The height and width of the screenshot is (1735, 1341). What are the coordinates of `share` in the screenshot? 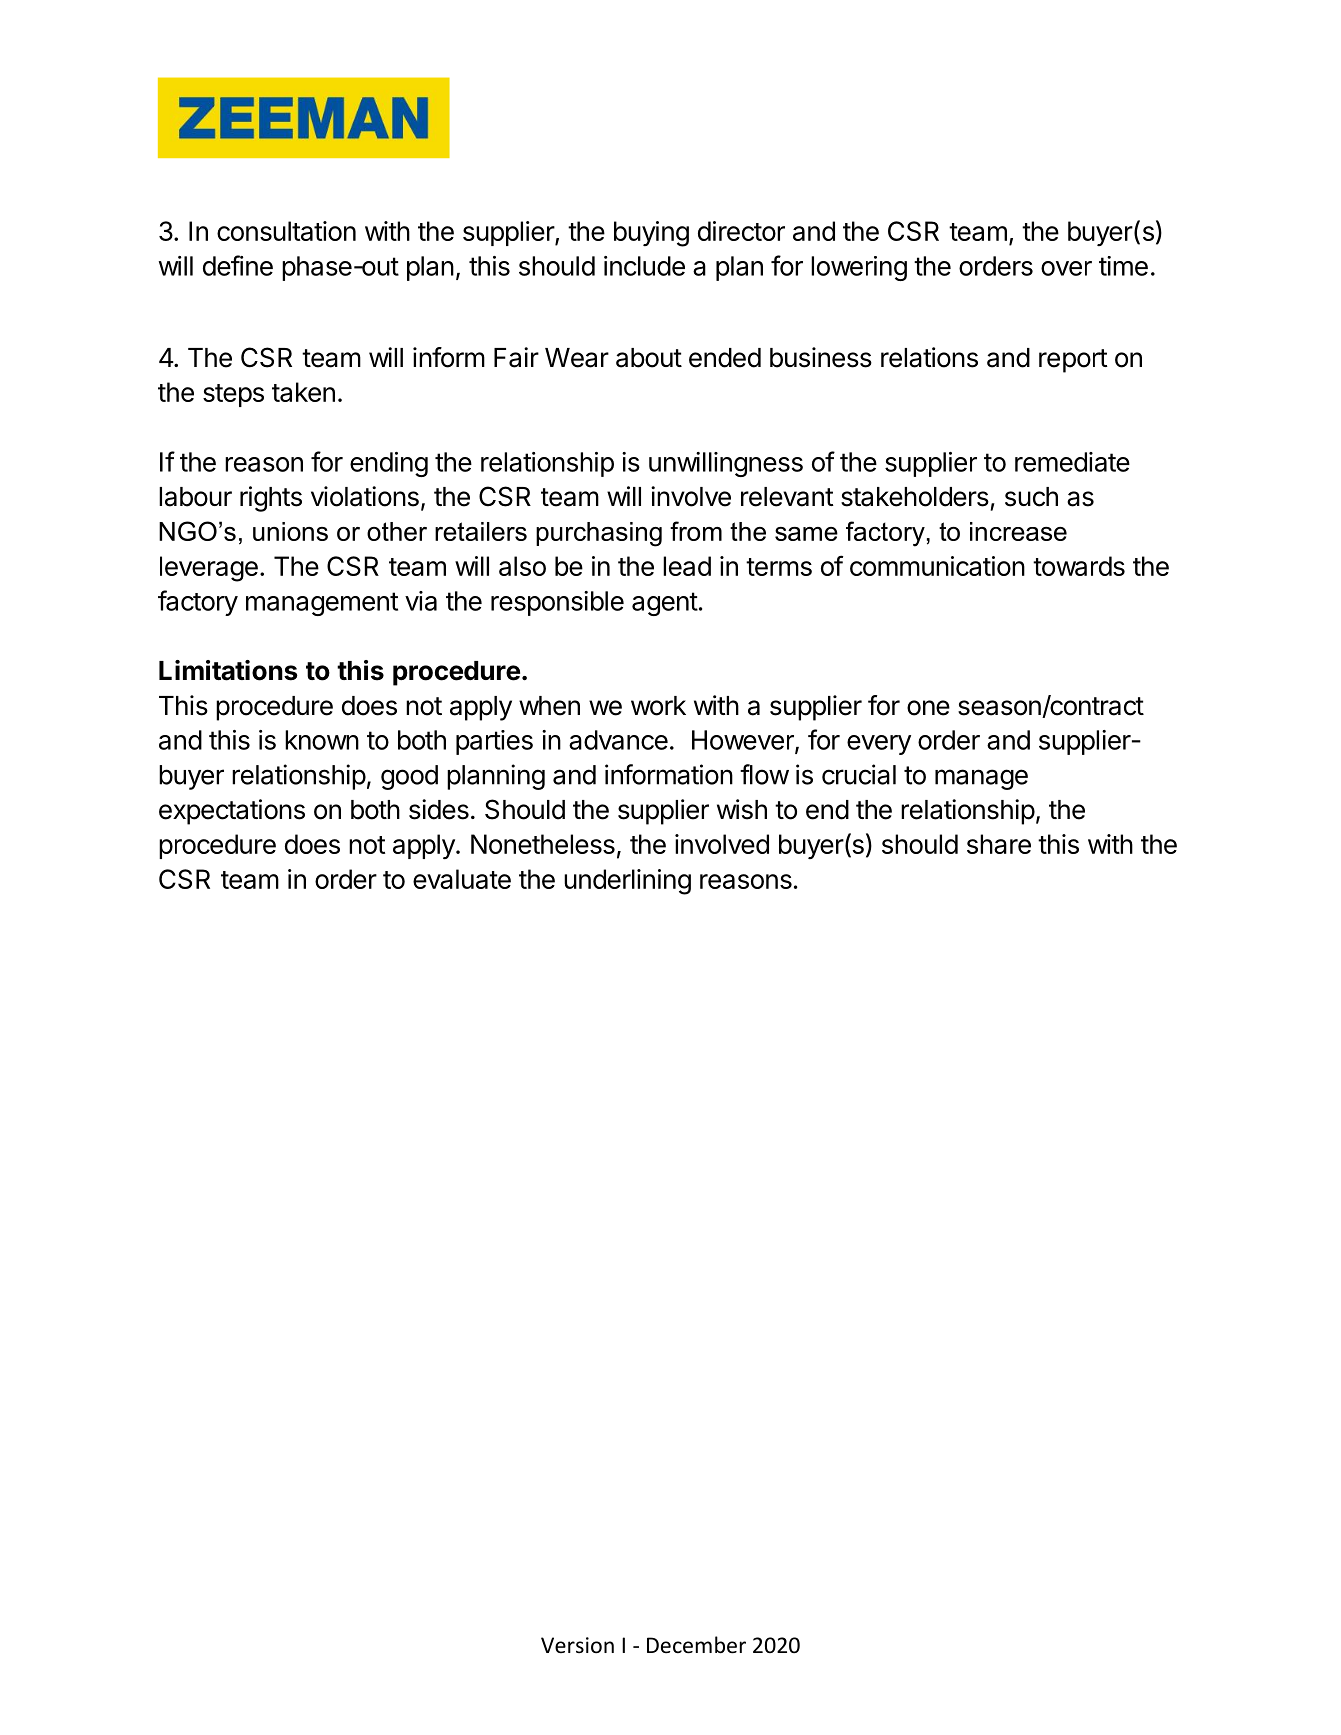 It's located at (999, 844).
